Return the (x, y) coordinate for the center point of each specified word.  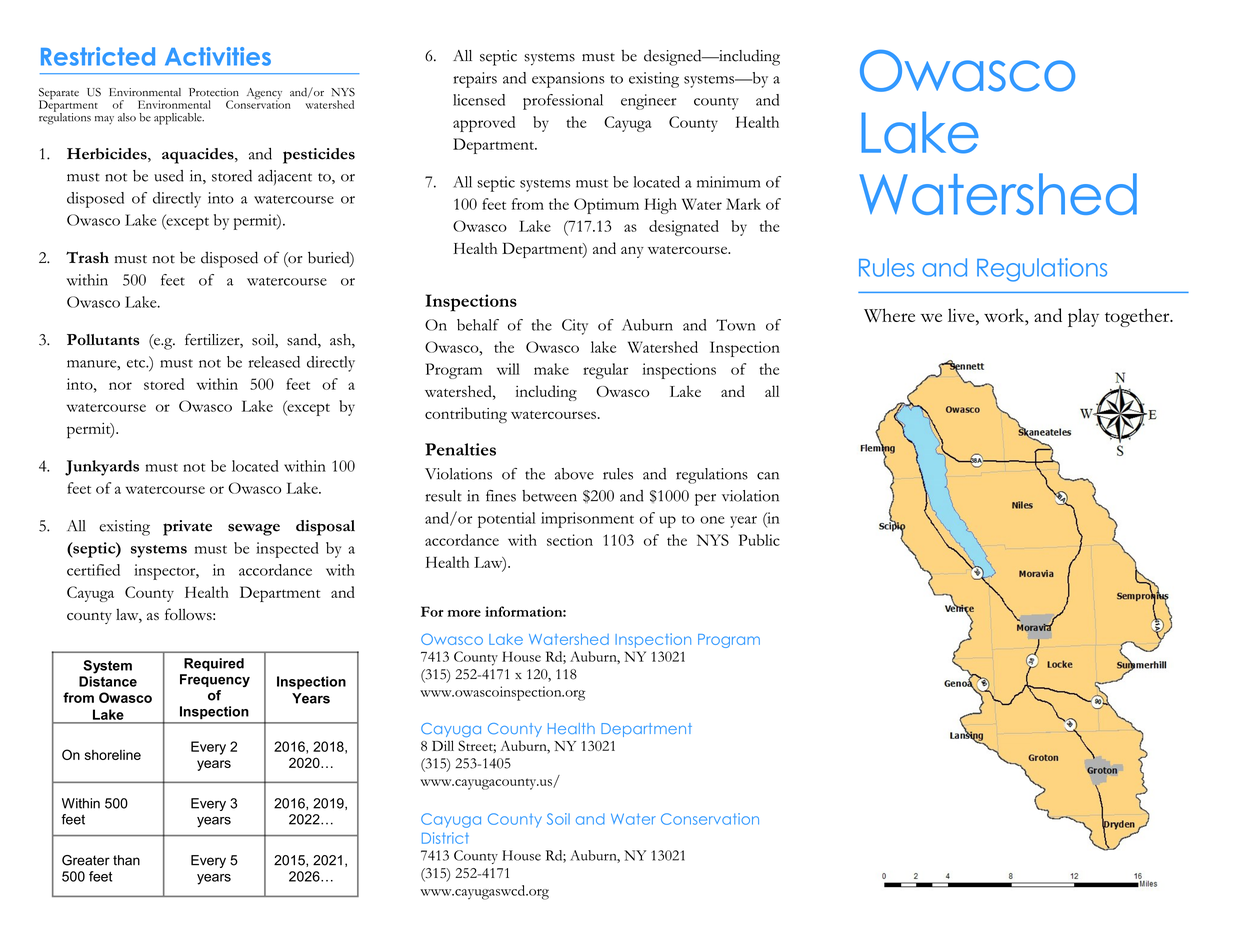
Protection (214, 92)
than (126, 860)
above (574, 474)
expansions (568, 80)
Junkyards (102, 468)
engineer (649, 102)
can (768, 476)
